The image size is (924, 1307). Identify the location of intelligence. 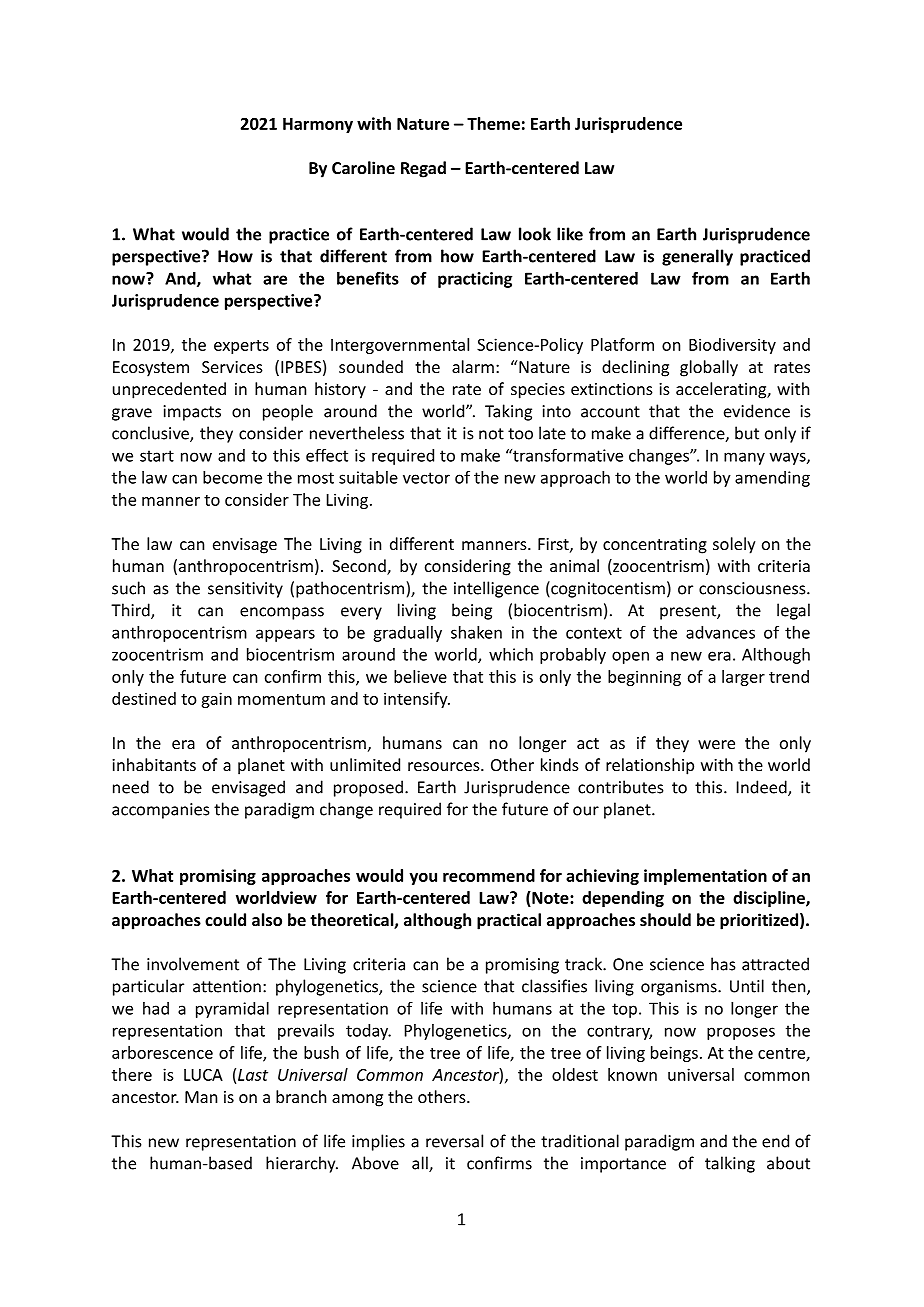
(496, 589).
